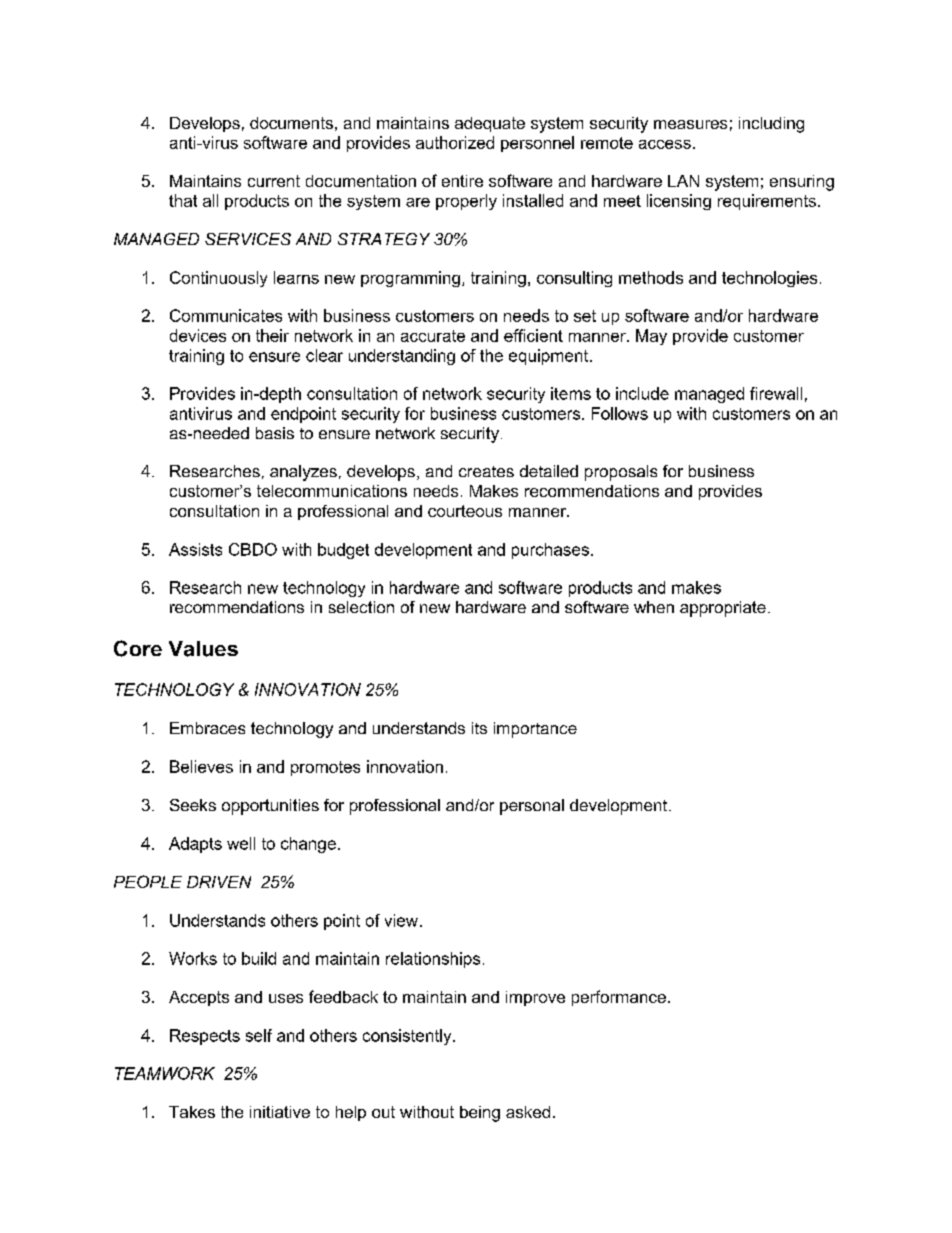  I want to click on performance, so click(619, 998).
